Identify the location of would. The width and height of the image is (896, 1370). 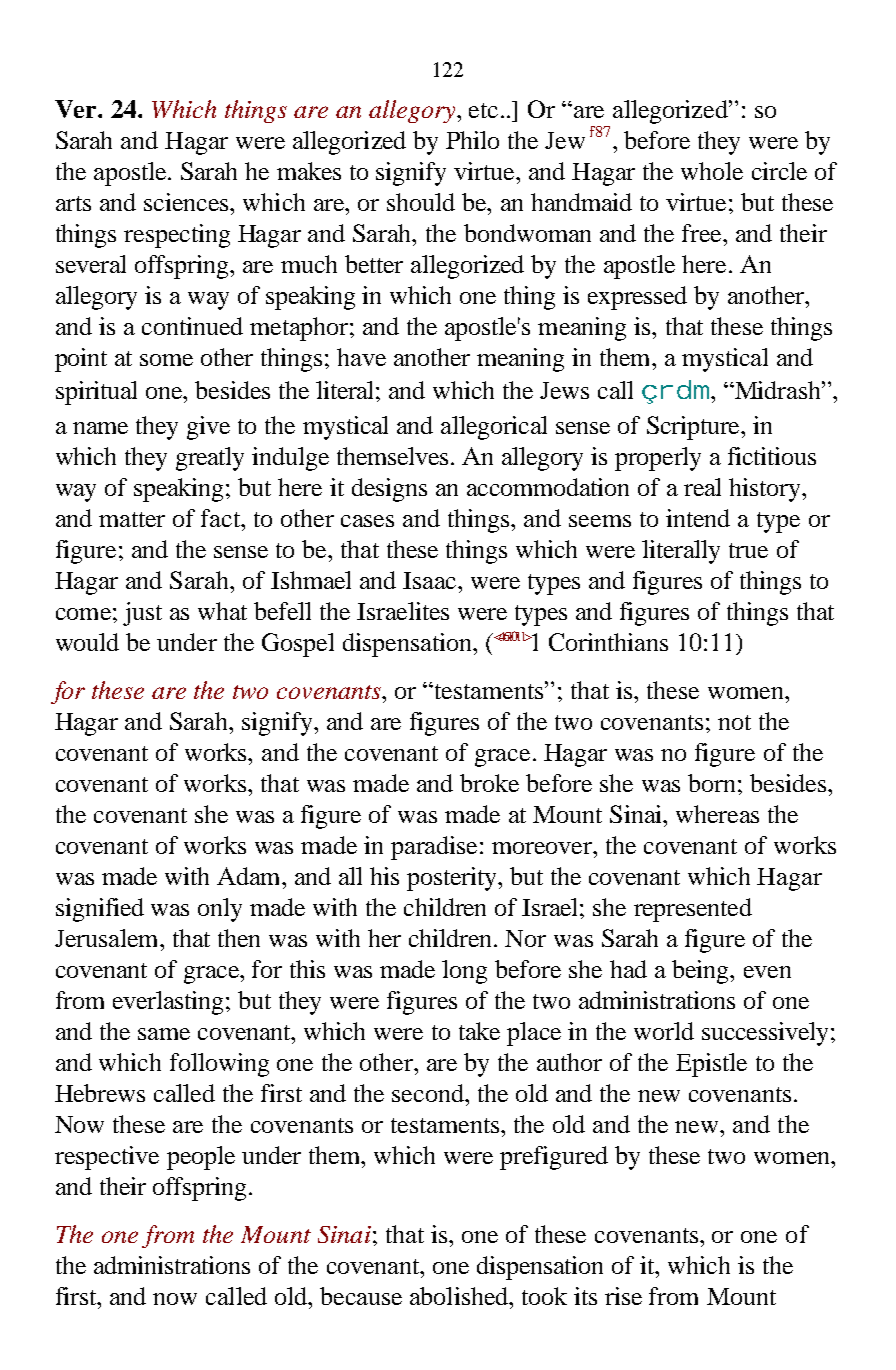
(87, 642).
